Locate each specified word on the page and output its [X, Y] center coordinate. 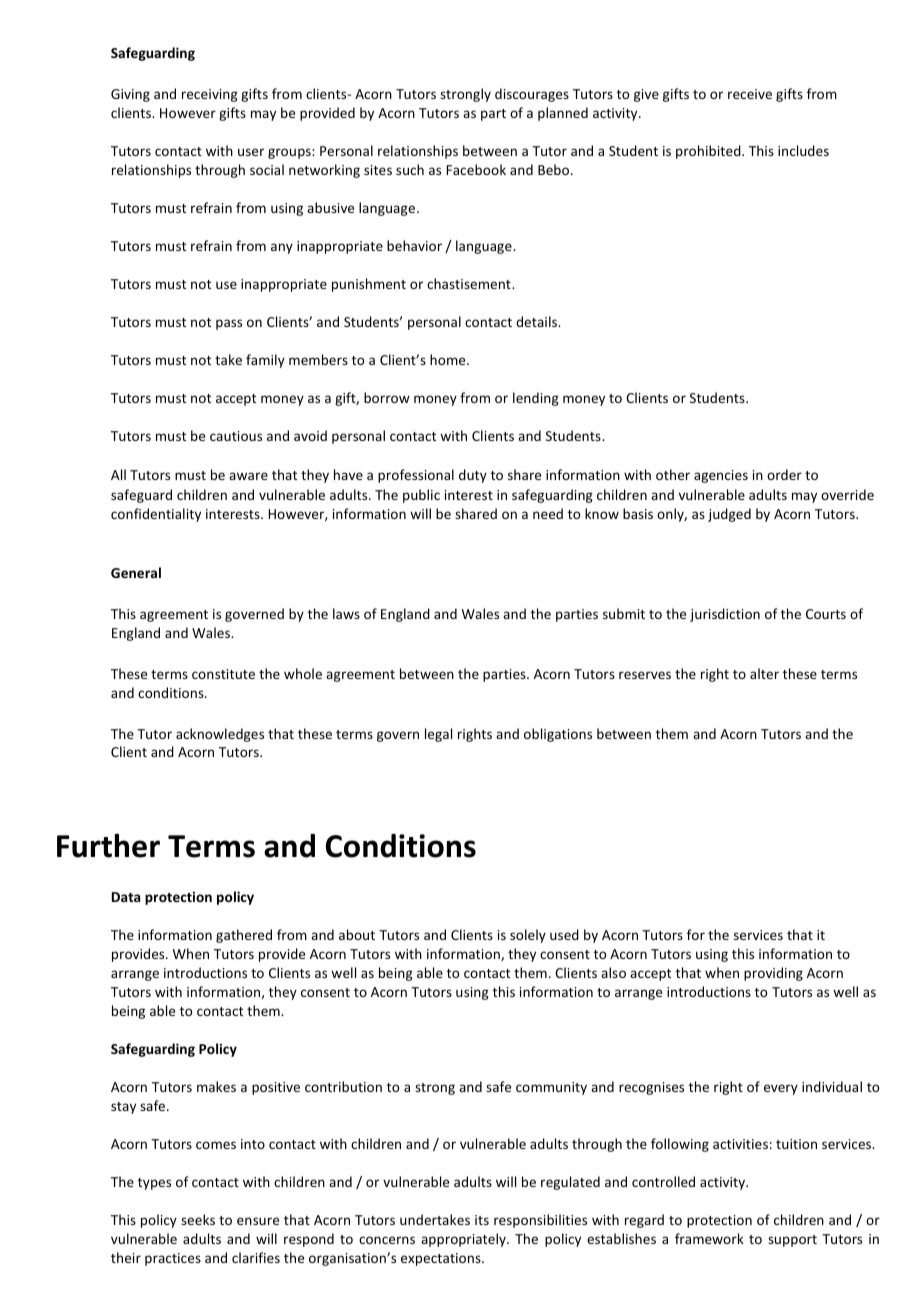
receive [750, 94]
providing [773, 974]
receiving [210, 95]
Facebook [476, 169]
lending [536, 399]
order [784, 474]
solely [528, 936]
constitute [223, 674]
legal [438, 735]
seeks [198, 1219]
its [482, 1220]
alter [764, 673]
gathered [244, 936]
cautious [236, 436]
